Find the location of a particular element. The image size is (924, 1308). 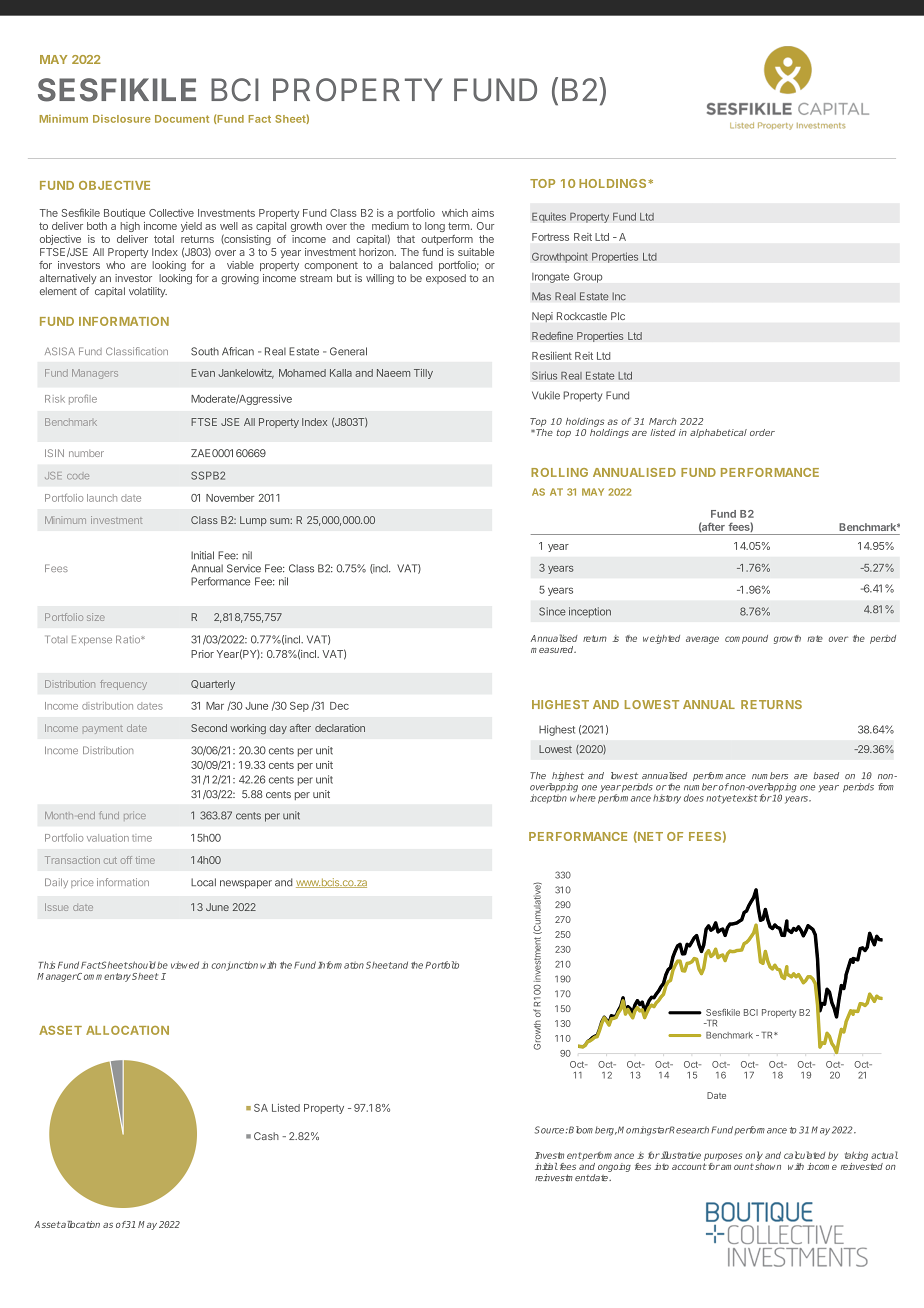

Disclosure is located at coordinates (122, 119).
